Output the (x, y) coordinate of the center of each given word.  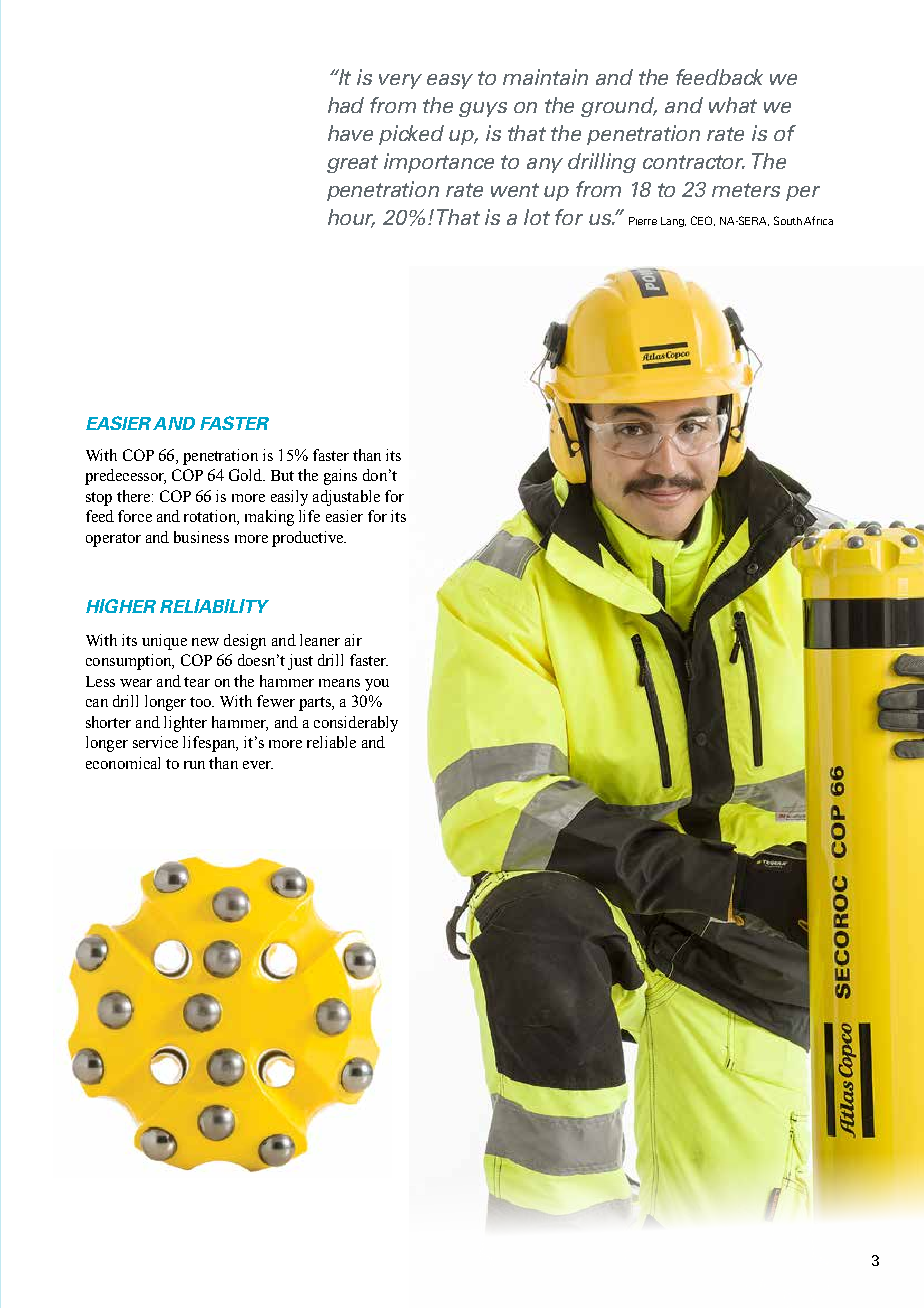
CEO (703, 221)
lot (537, 217)
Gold (246, 475)
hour (351, 218)
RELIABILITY (214, 606)
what (733, 105)
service (155, 742)
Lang (673, 222)
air (353, 640)
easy (450, 81)
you (377, 685)
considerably (356, 724)
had (346, 105)
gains (340, 477)
